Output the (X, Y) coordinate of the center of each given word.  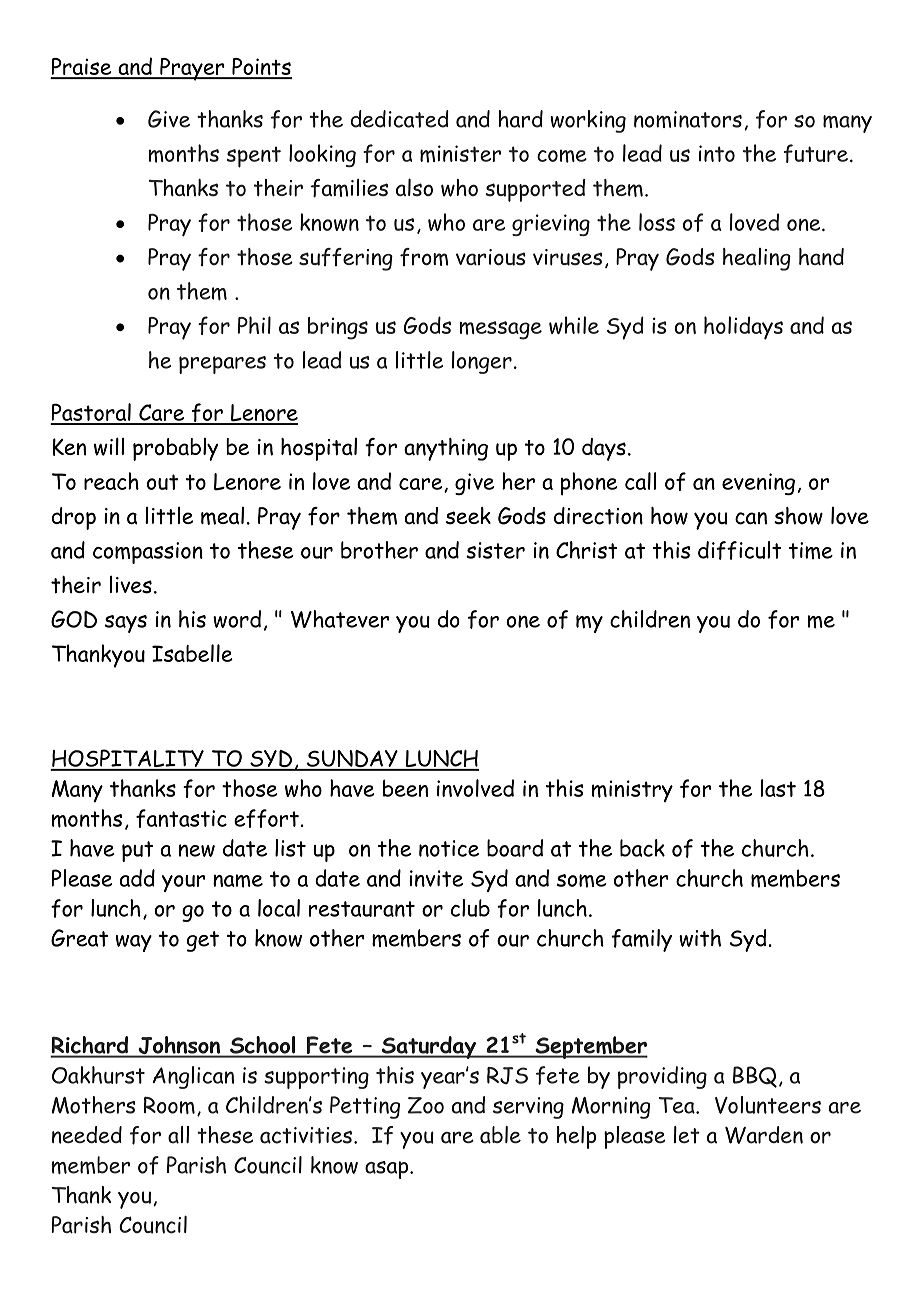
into (717, 153)
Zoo (426, 1105)
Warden (764, 1135)
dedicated (400, 119)
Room (169, 1105)
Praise (82, 68)
